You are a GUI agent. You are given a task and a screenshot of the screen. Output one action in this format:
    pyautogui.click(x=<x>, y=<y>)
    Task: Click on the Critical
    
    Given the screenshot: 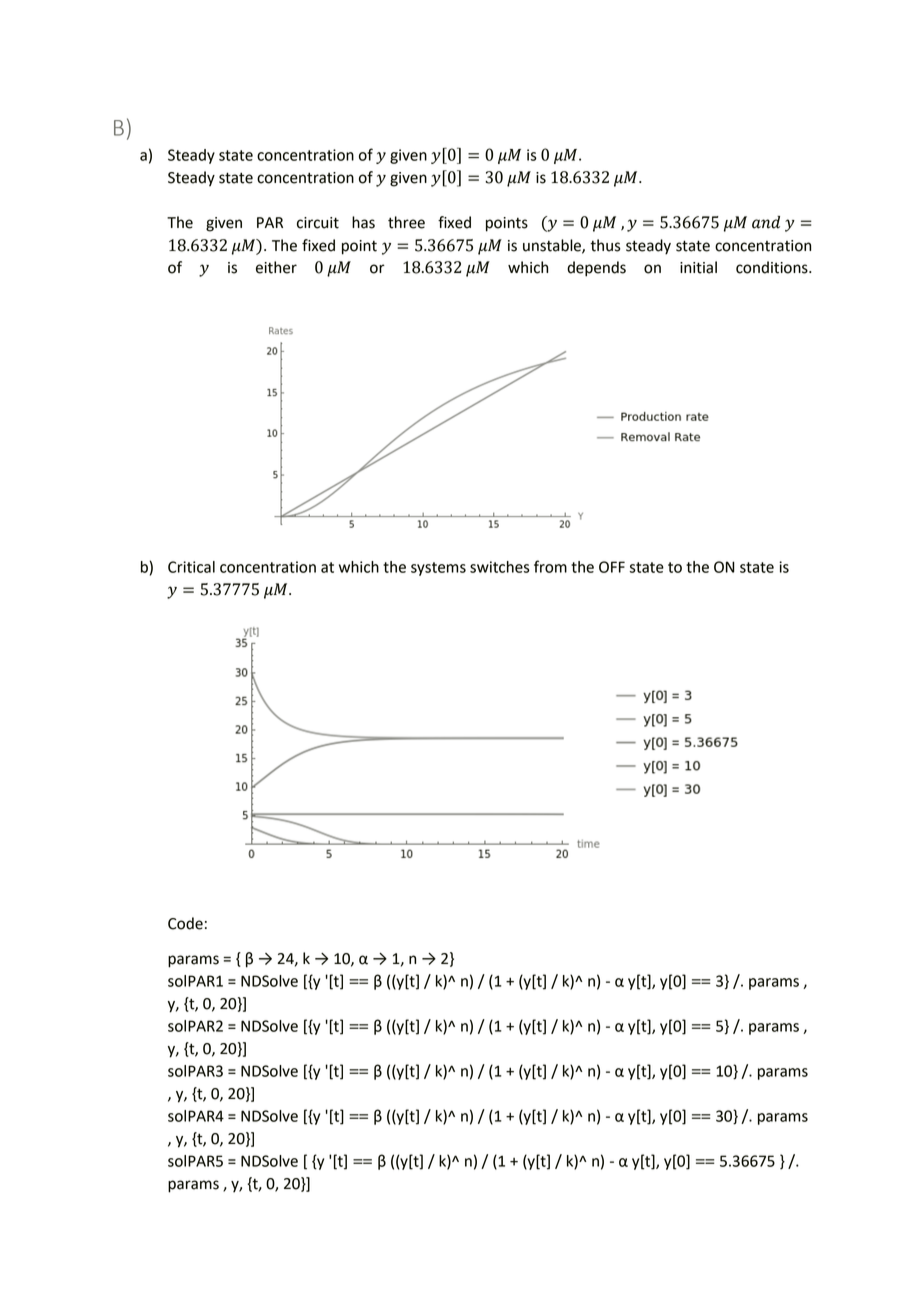 What is the action you would take?
    pyautogui.click(x=191, y=567)
